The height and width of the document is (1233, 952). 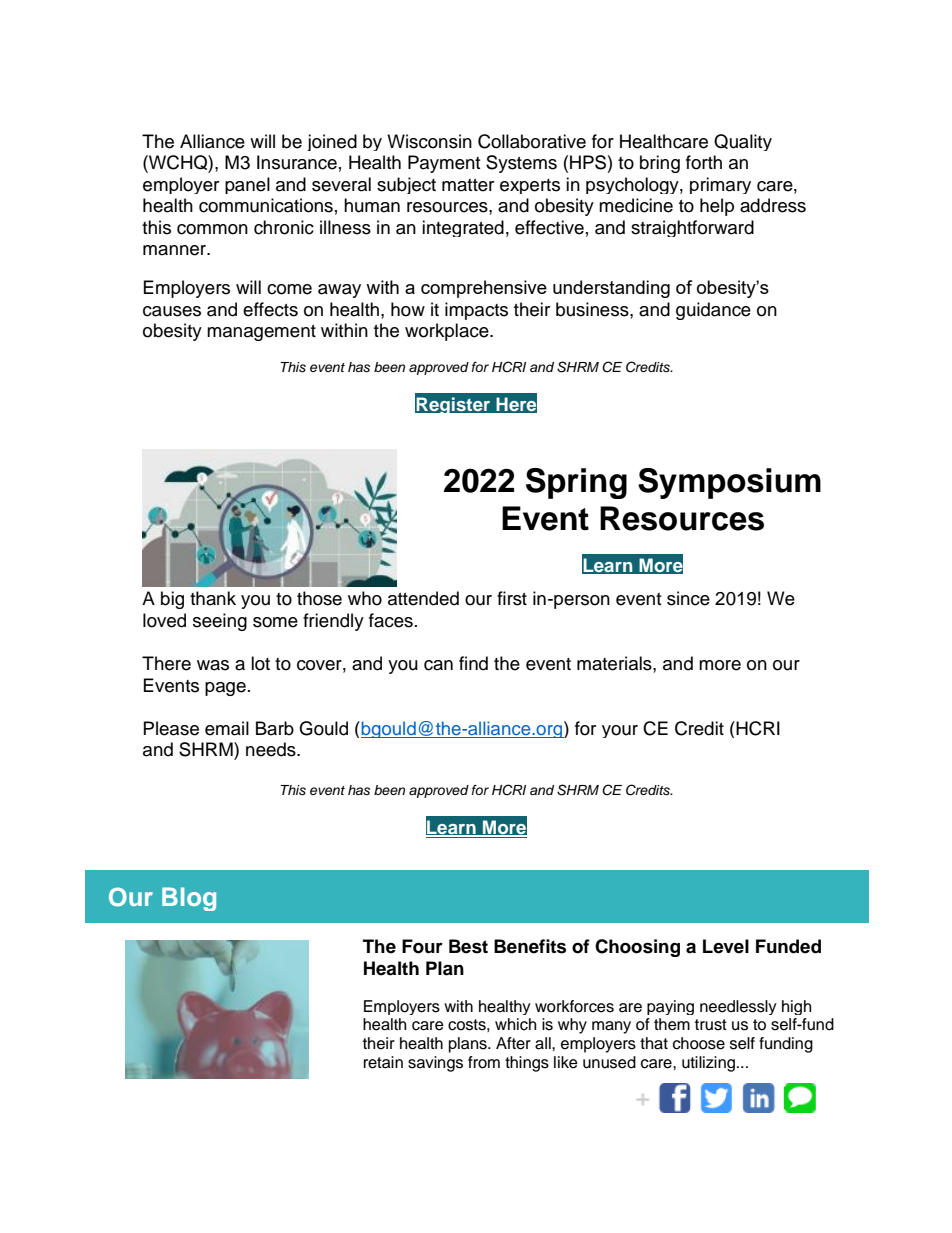 What do you see at coordinates (704, 162) in the document?
I see `forth` at bounding box center [704, 162].
